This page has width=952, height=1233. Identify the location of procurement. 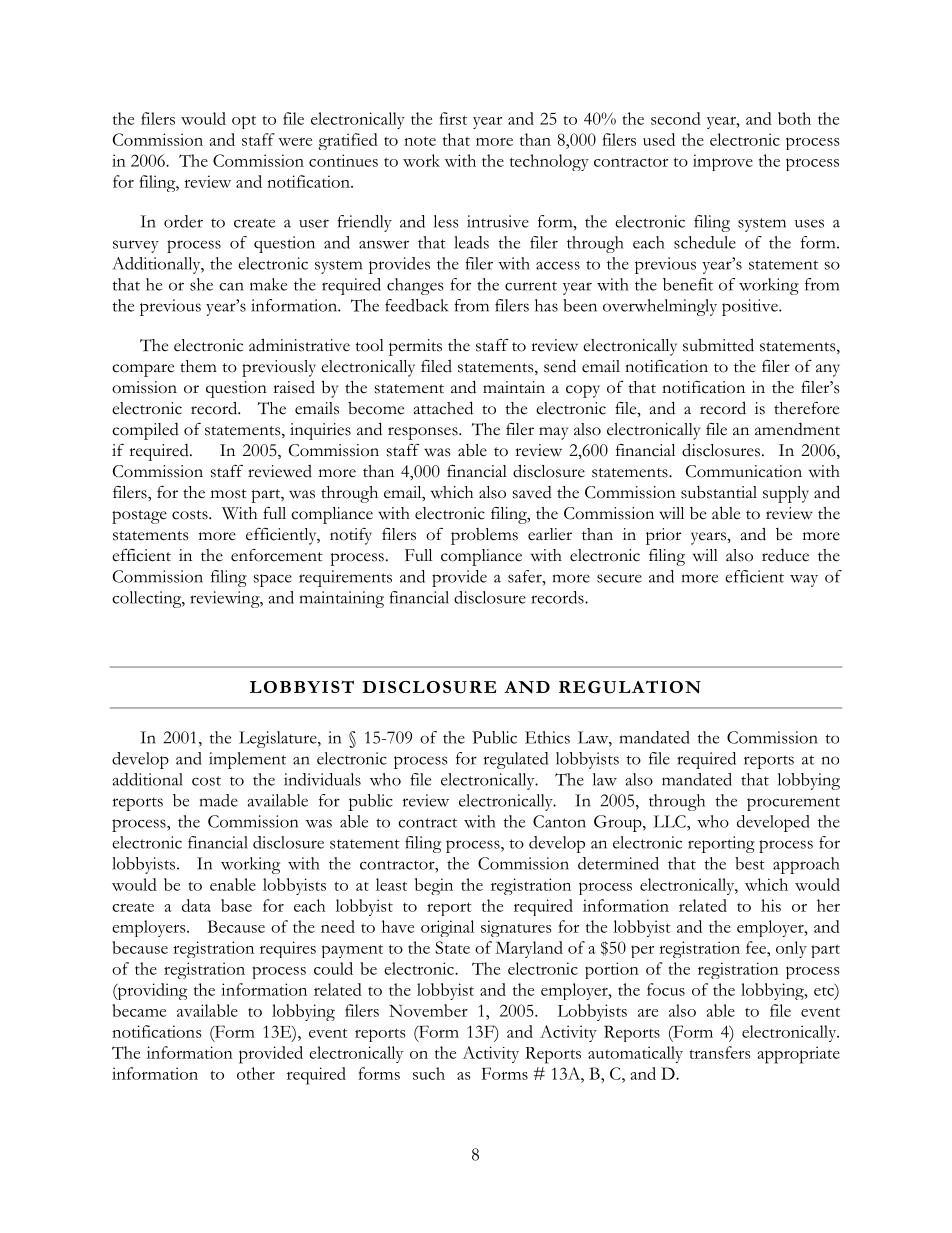
(793, 804).
